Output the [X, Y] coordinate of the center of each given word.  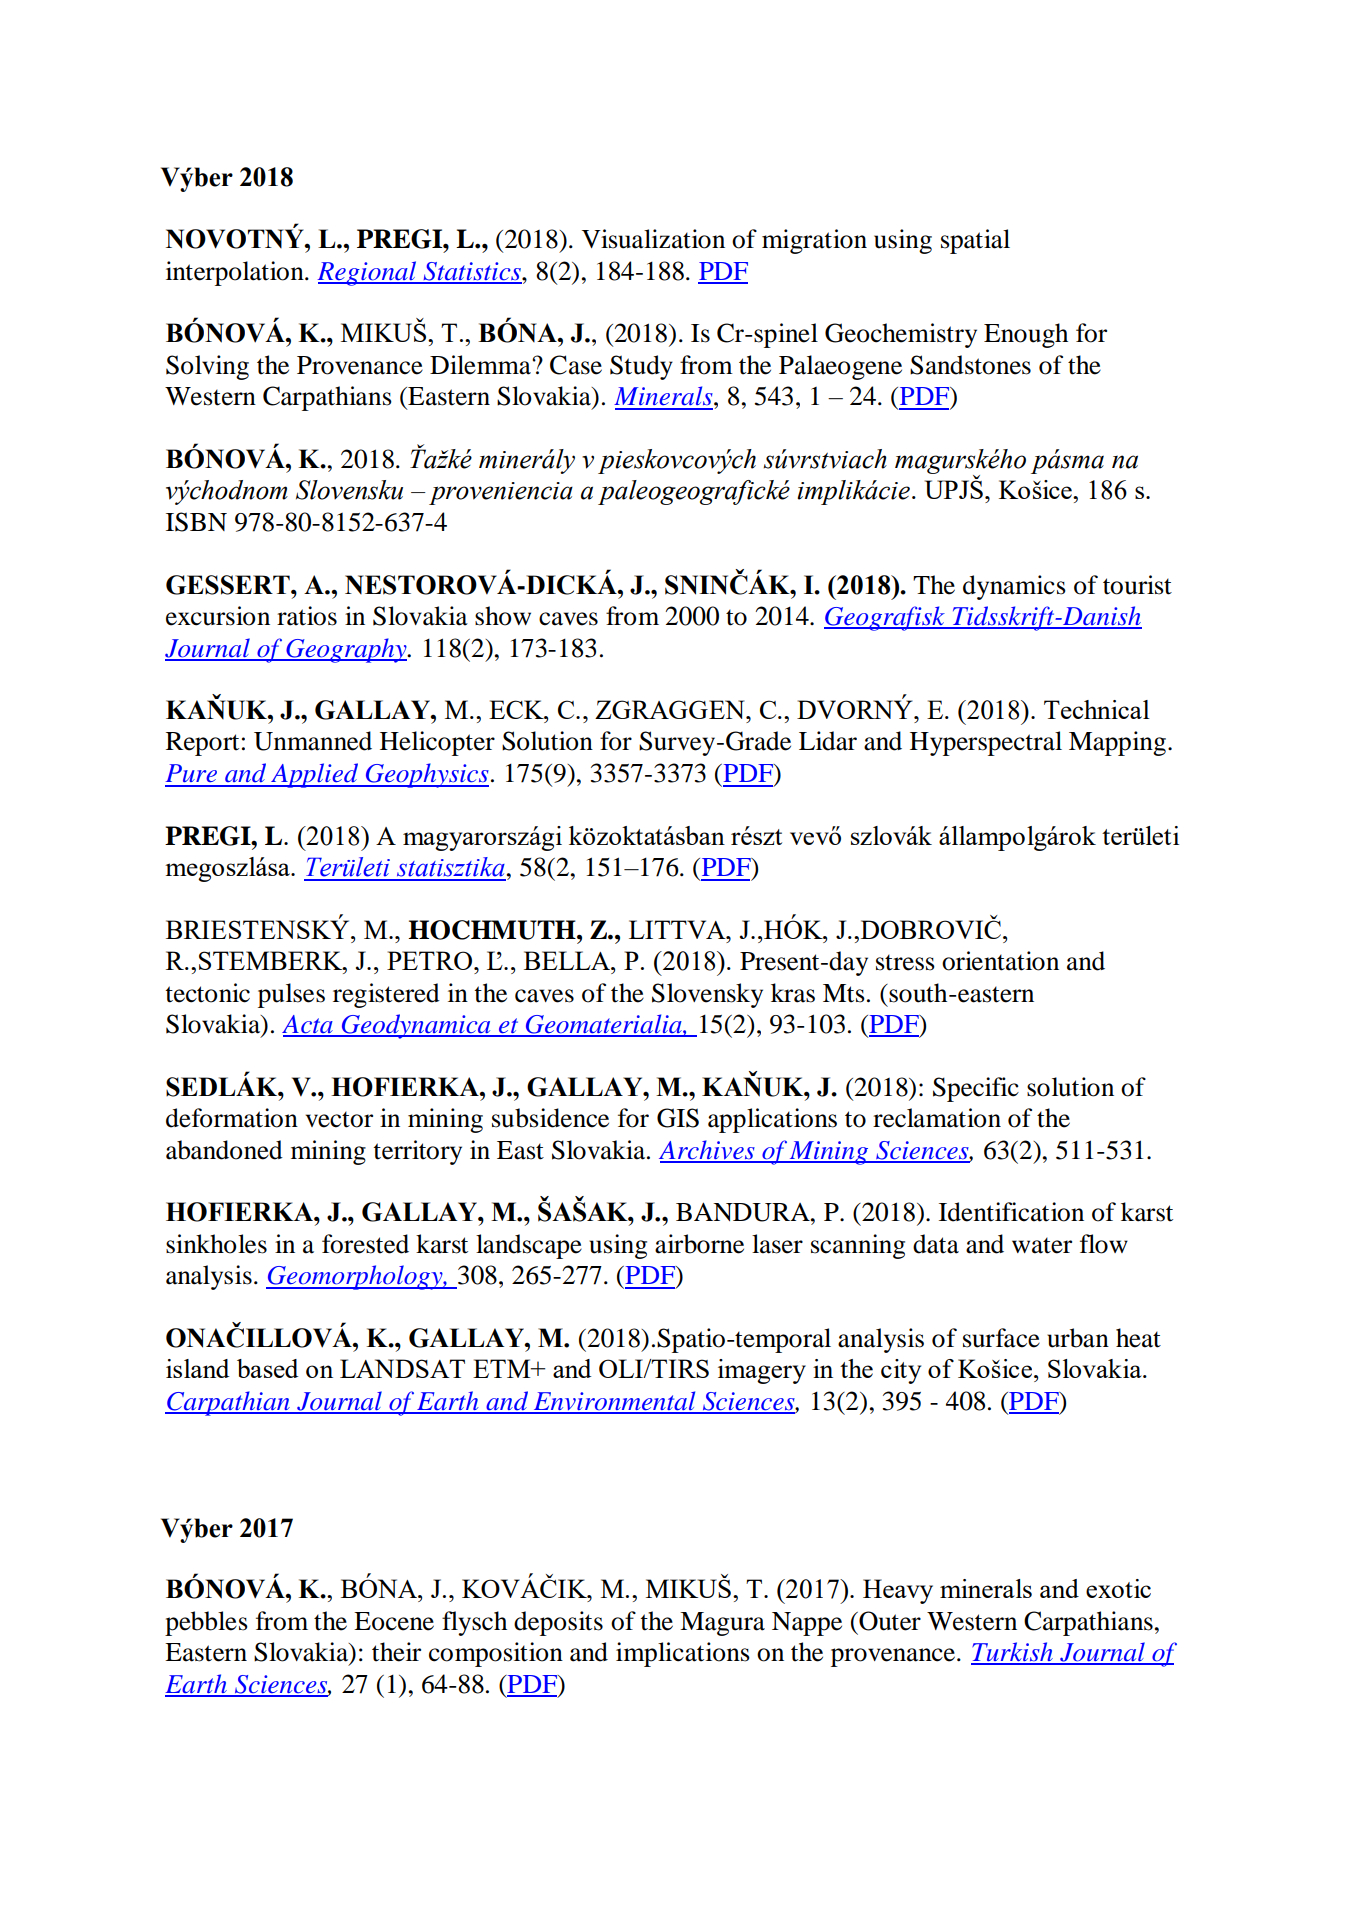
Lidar [828, 741]
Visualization [653, 239]
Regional [368, 273]
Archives [708, 1151]
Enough [1026, 335]
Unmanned [313, 741]
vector [339, 1119]
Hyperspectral [986, 743]
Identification [1011, 1212]
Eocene [394, 1621]
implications [683, 1654]
